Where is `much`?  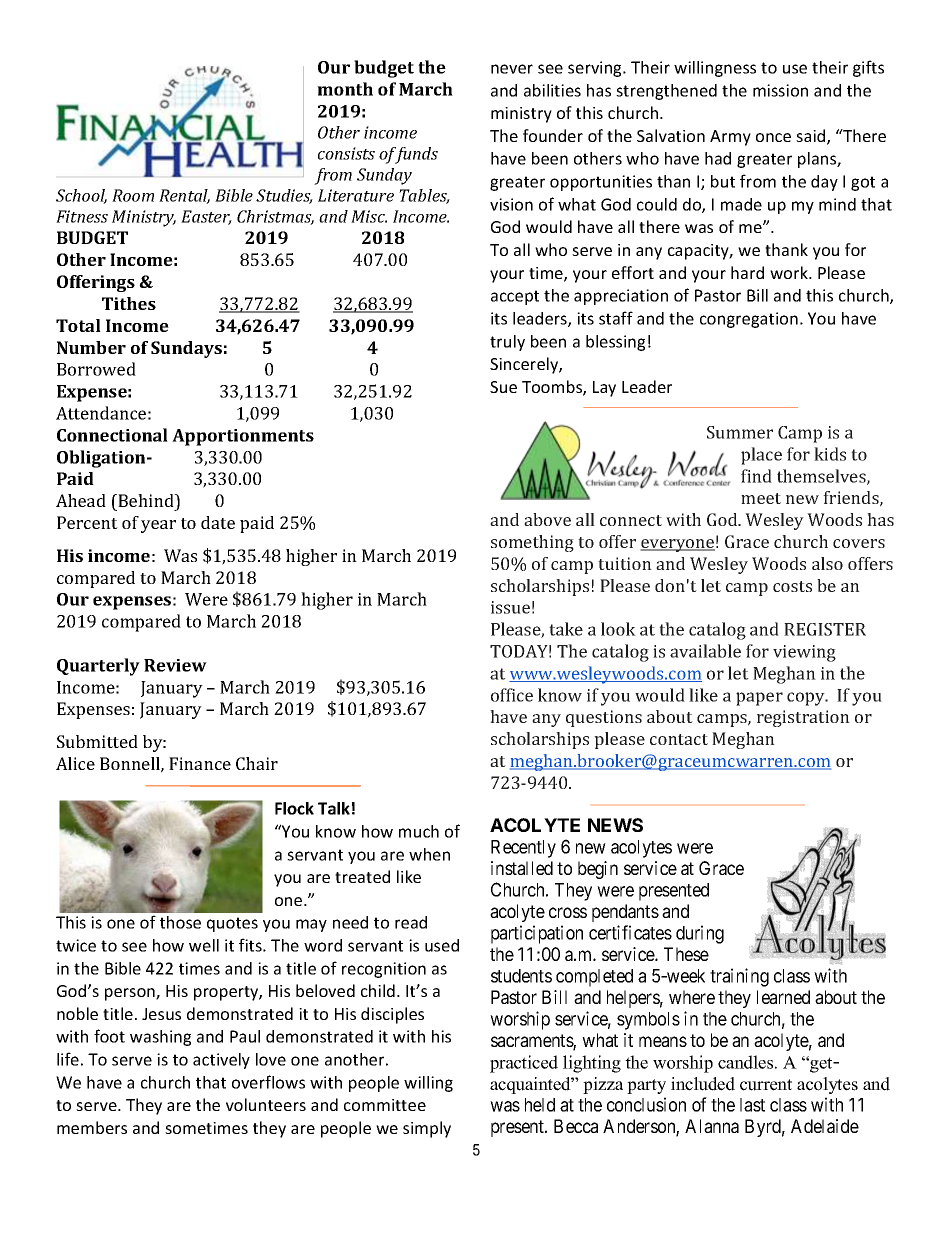 much is located at coordinates (419, 831).
